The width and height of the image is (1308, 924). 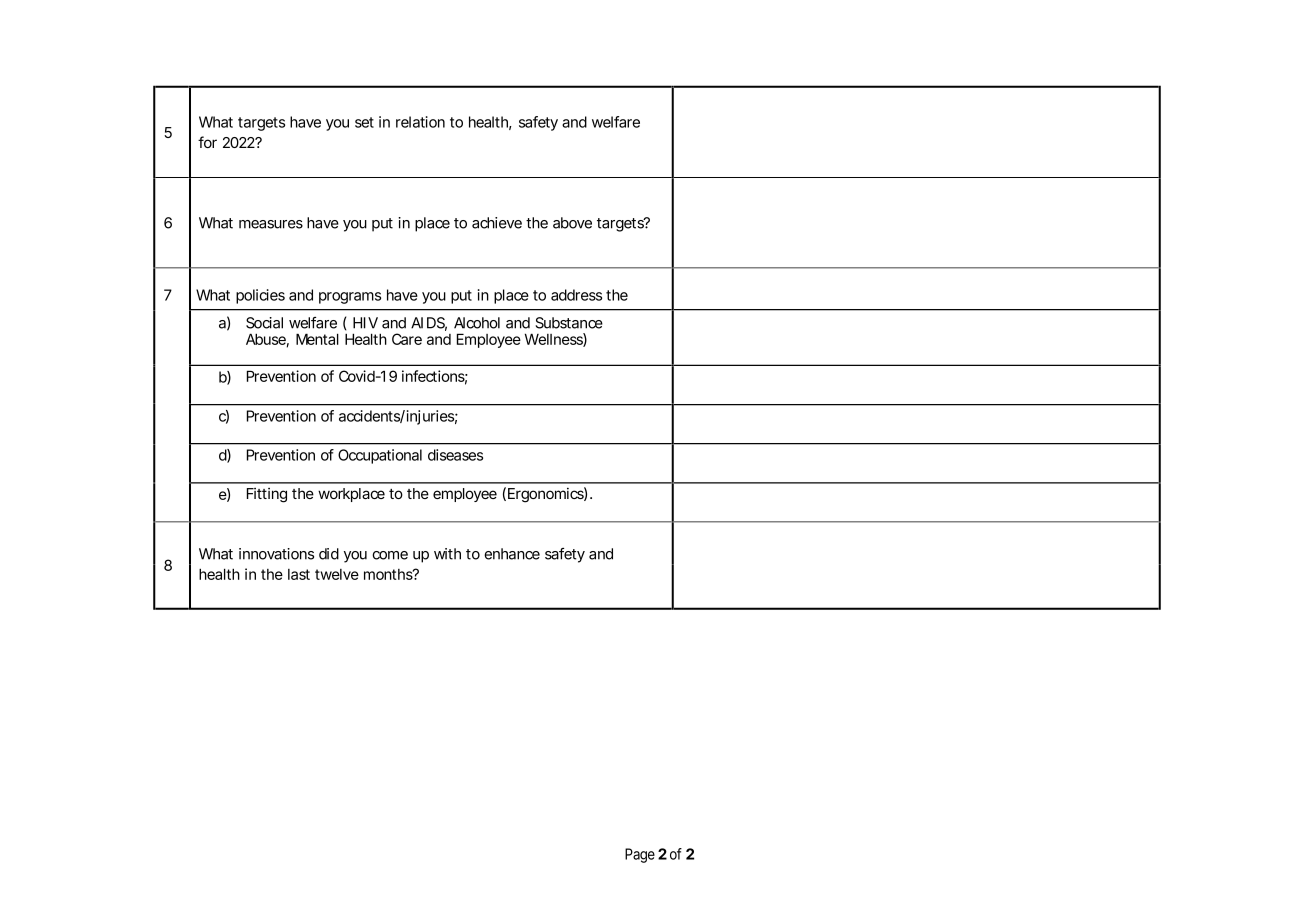 I want to click on for, so click(x=207, y=142).
